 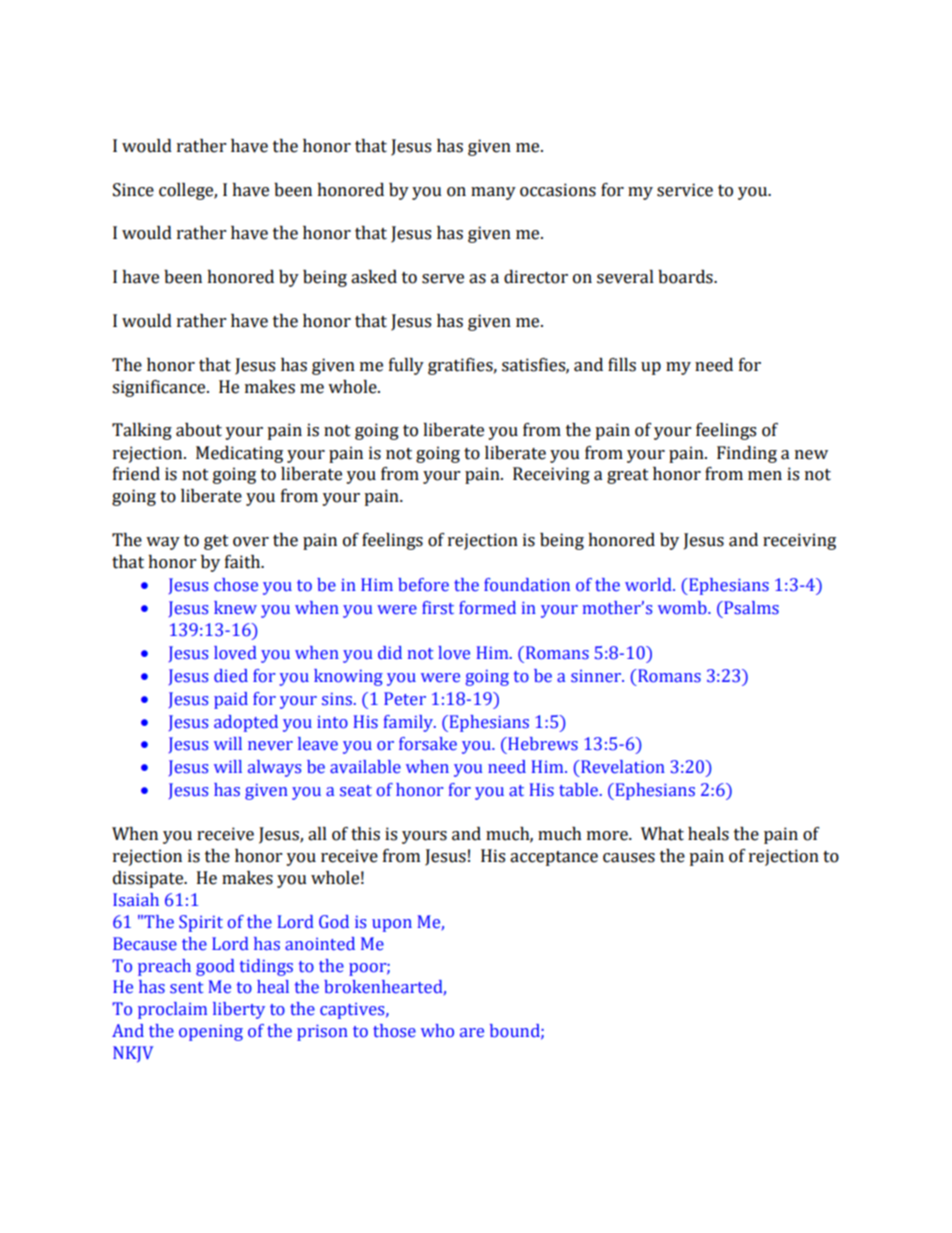 What do you see at coordinates (493, 193) in the document?
I see `many` at bounding box center [493, 193].
